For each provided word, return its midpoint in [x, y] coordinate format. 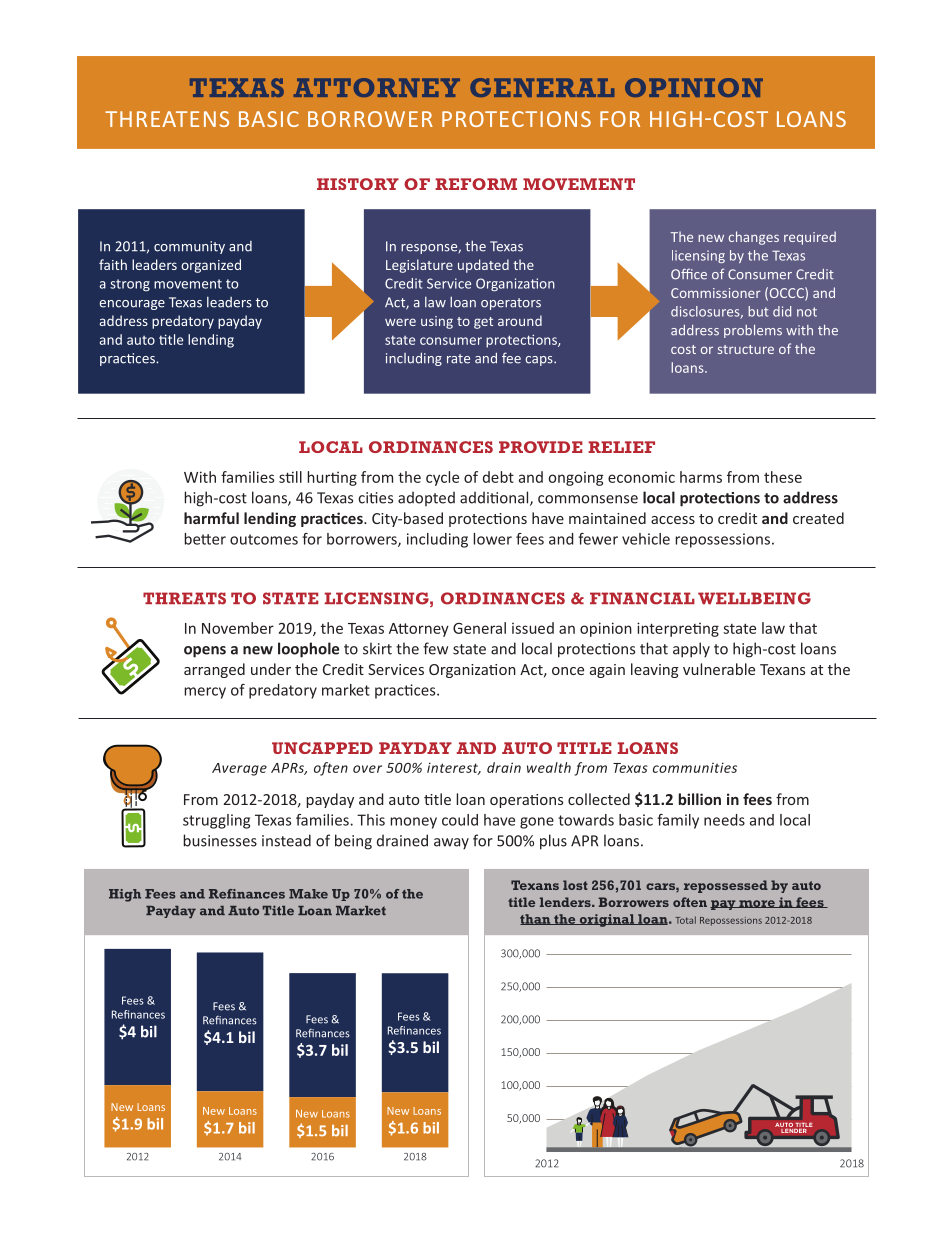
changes [754, 238]
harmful [211, 518]
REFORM [476, 184]
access [673, 520]
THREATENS [167, 119]
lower [492, 539]
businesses [220, 840]
